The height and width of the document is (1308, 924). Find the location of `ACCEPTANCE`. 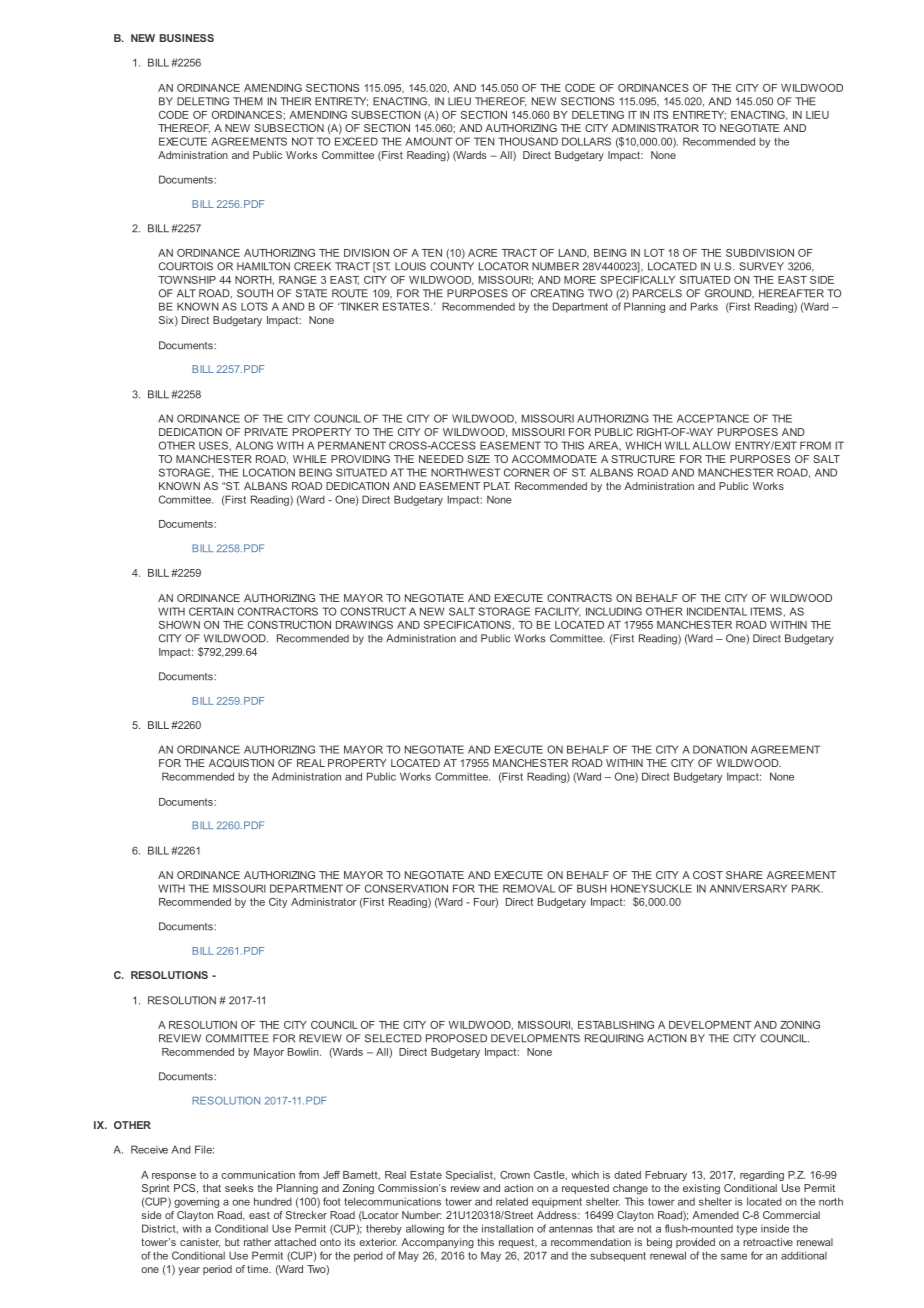

ACCEPTANCE is located at coordinates (713, 418).
